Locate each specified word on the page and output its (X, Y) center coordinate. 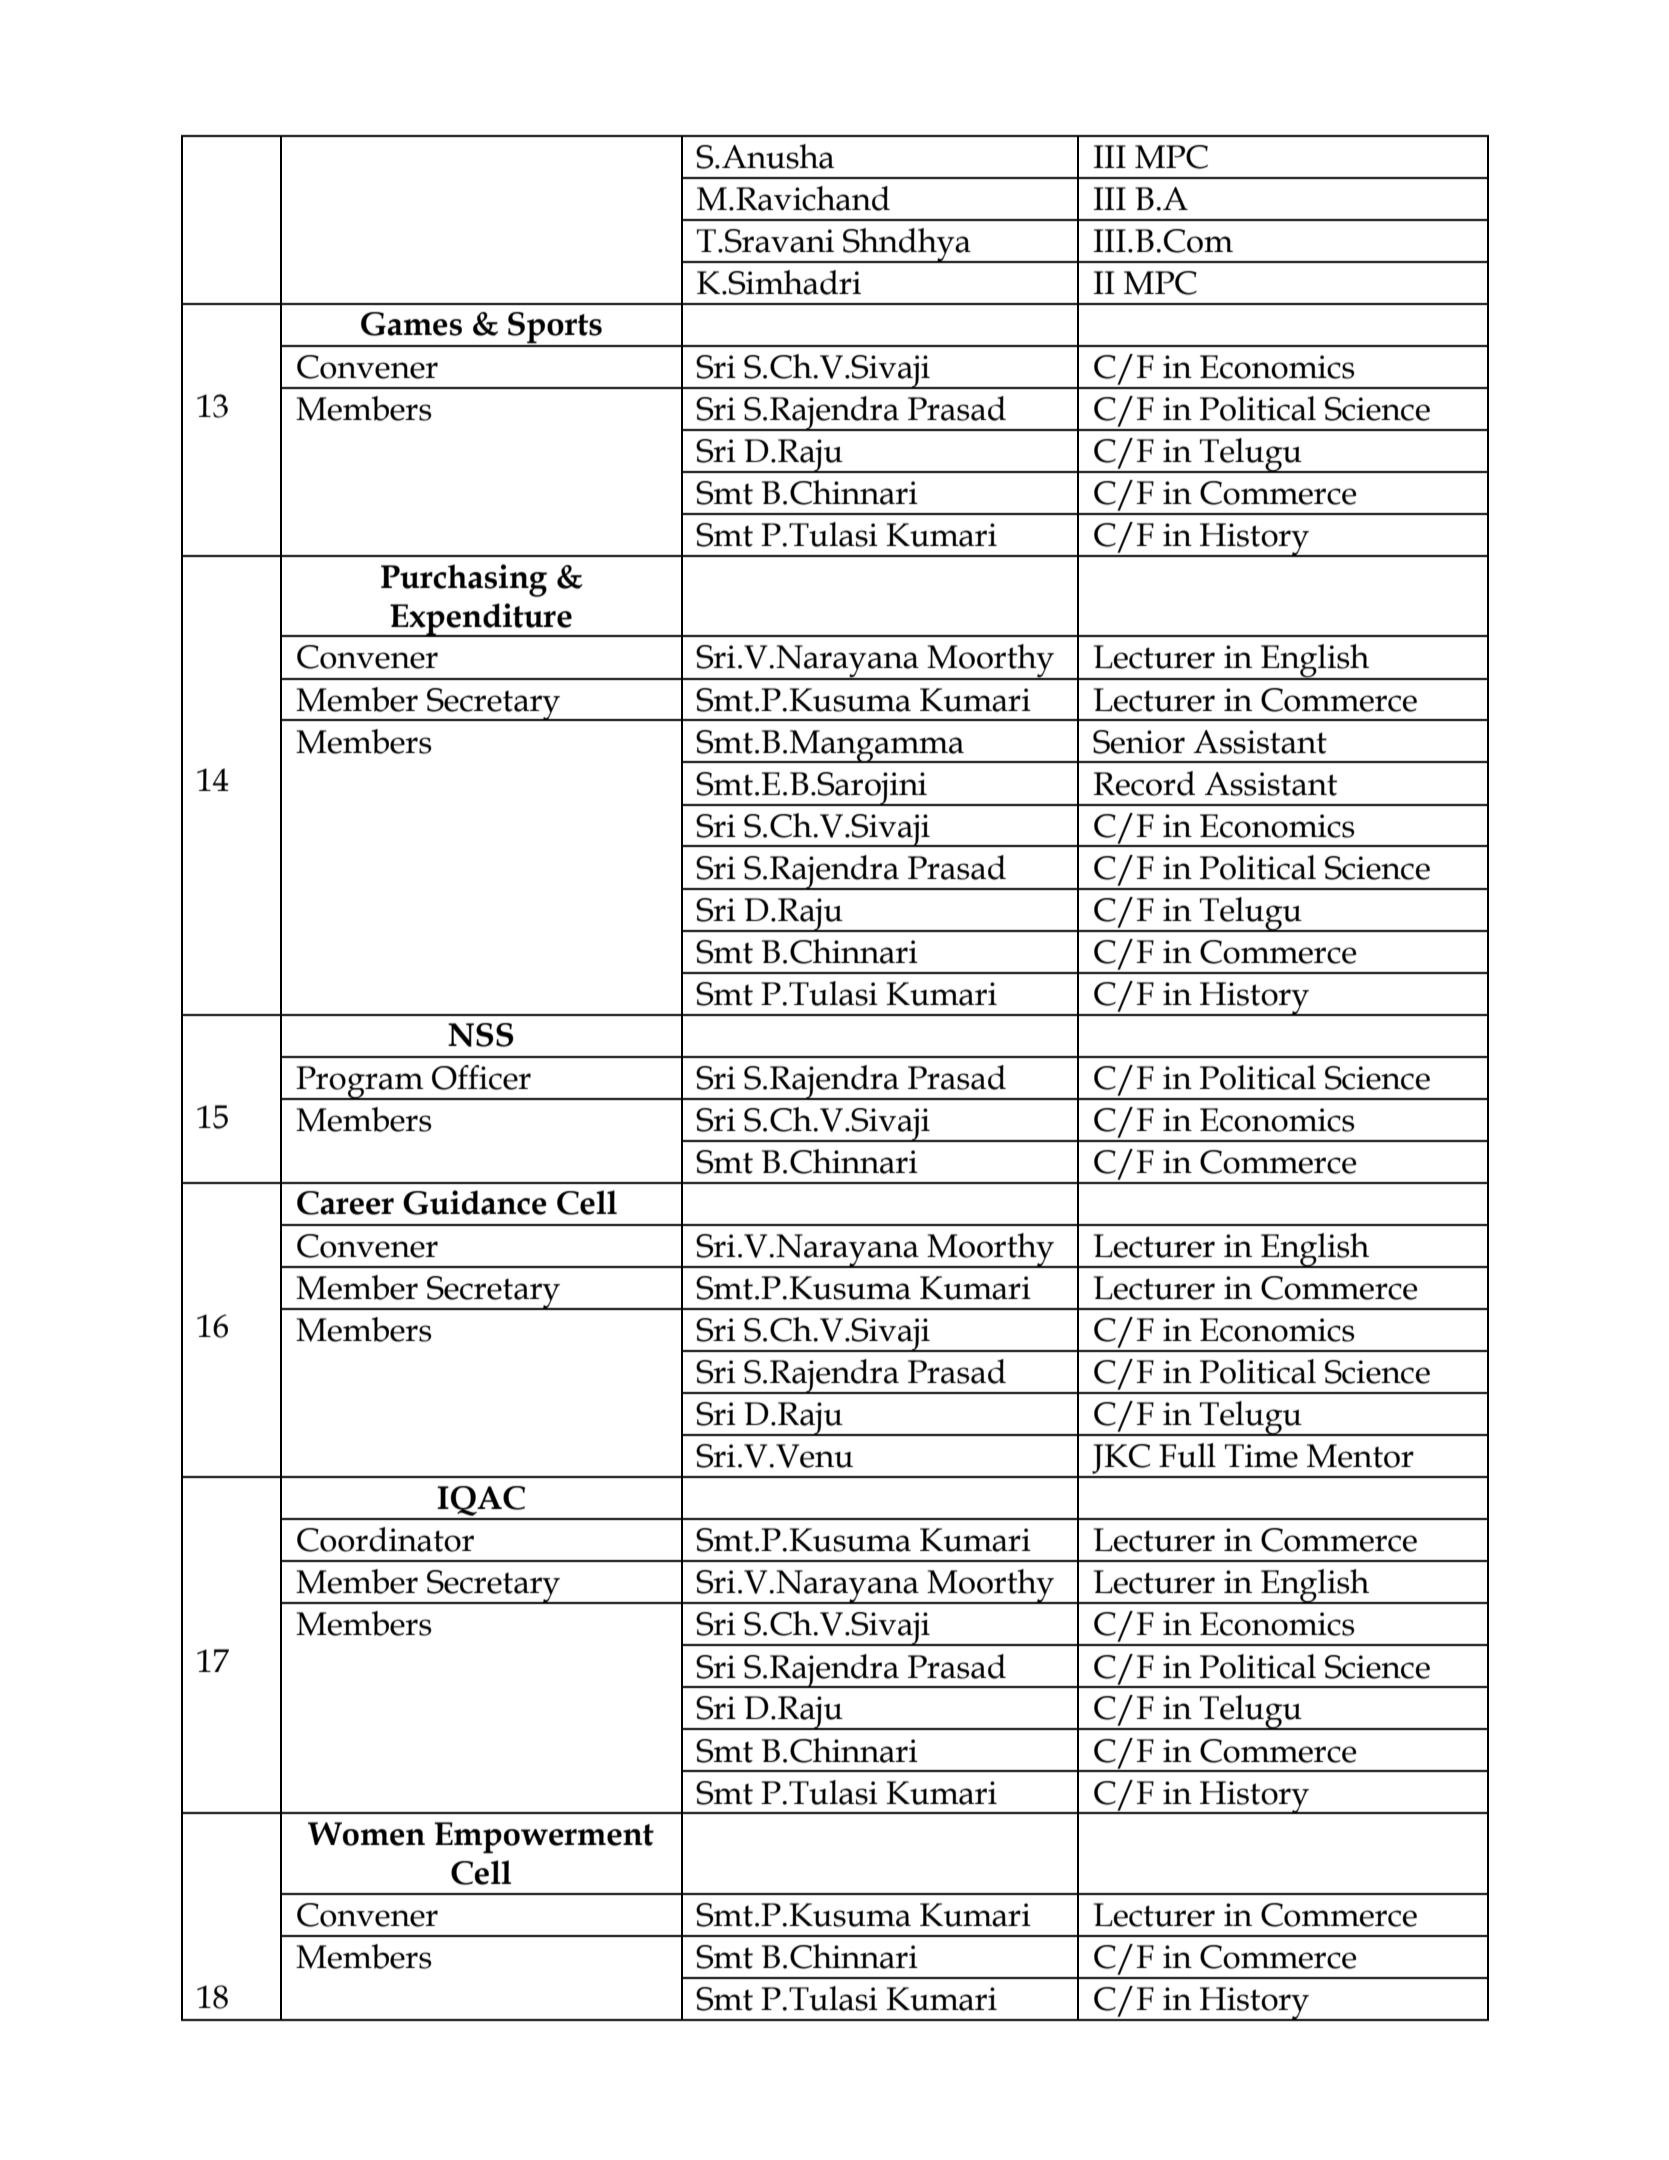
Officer (481, 1077)
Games (411, 324)
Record (1144, 783)
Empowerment (544, 1838)
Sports (555, 329)
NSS (481, 1035)
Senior (1139, 742)
